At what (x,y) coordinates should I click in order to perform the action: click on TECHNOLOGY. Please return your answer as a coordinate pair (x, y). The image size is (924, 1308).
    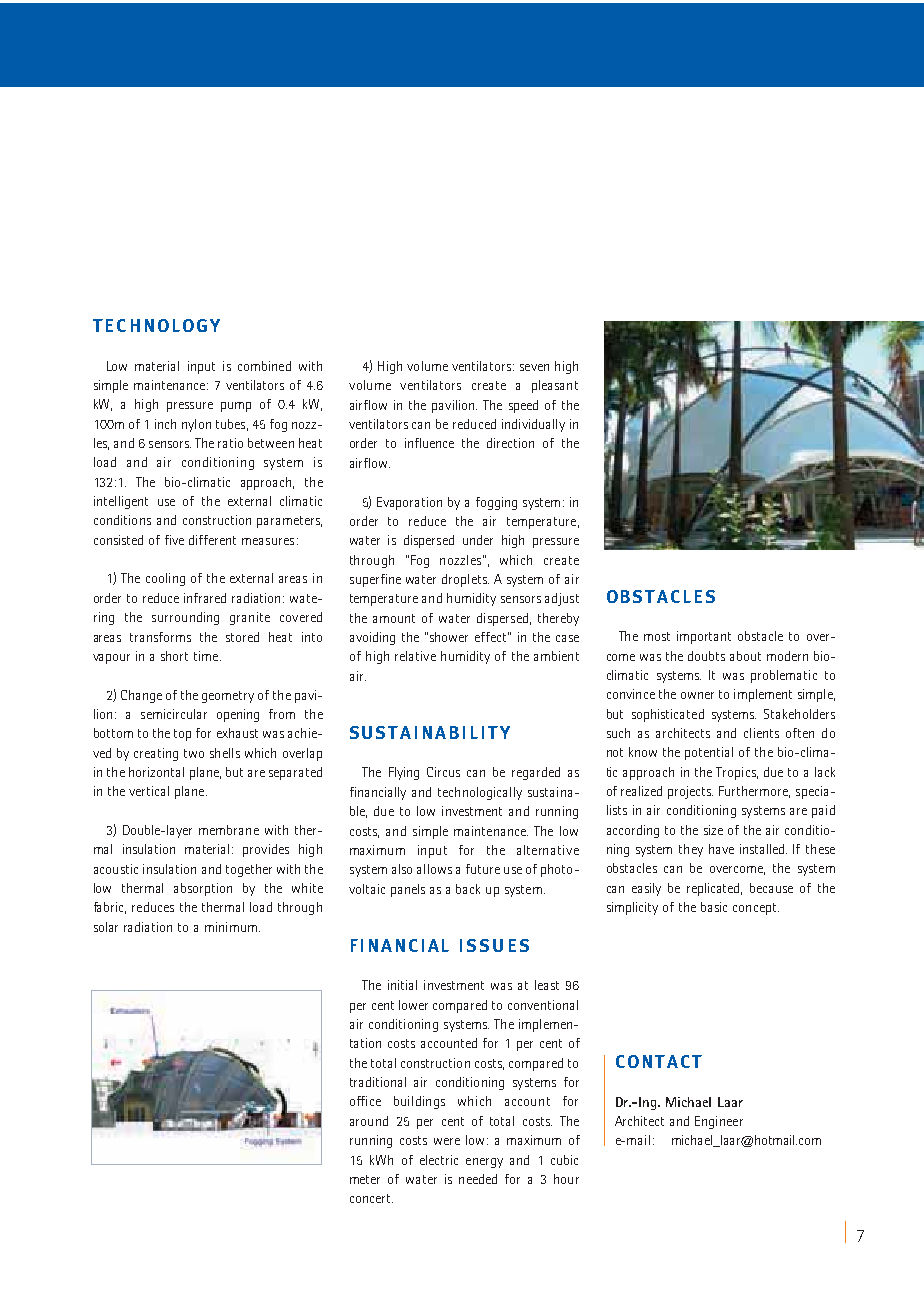
    Looking at the image, I should click on (156, 325).
